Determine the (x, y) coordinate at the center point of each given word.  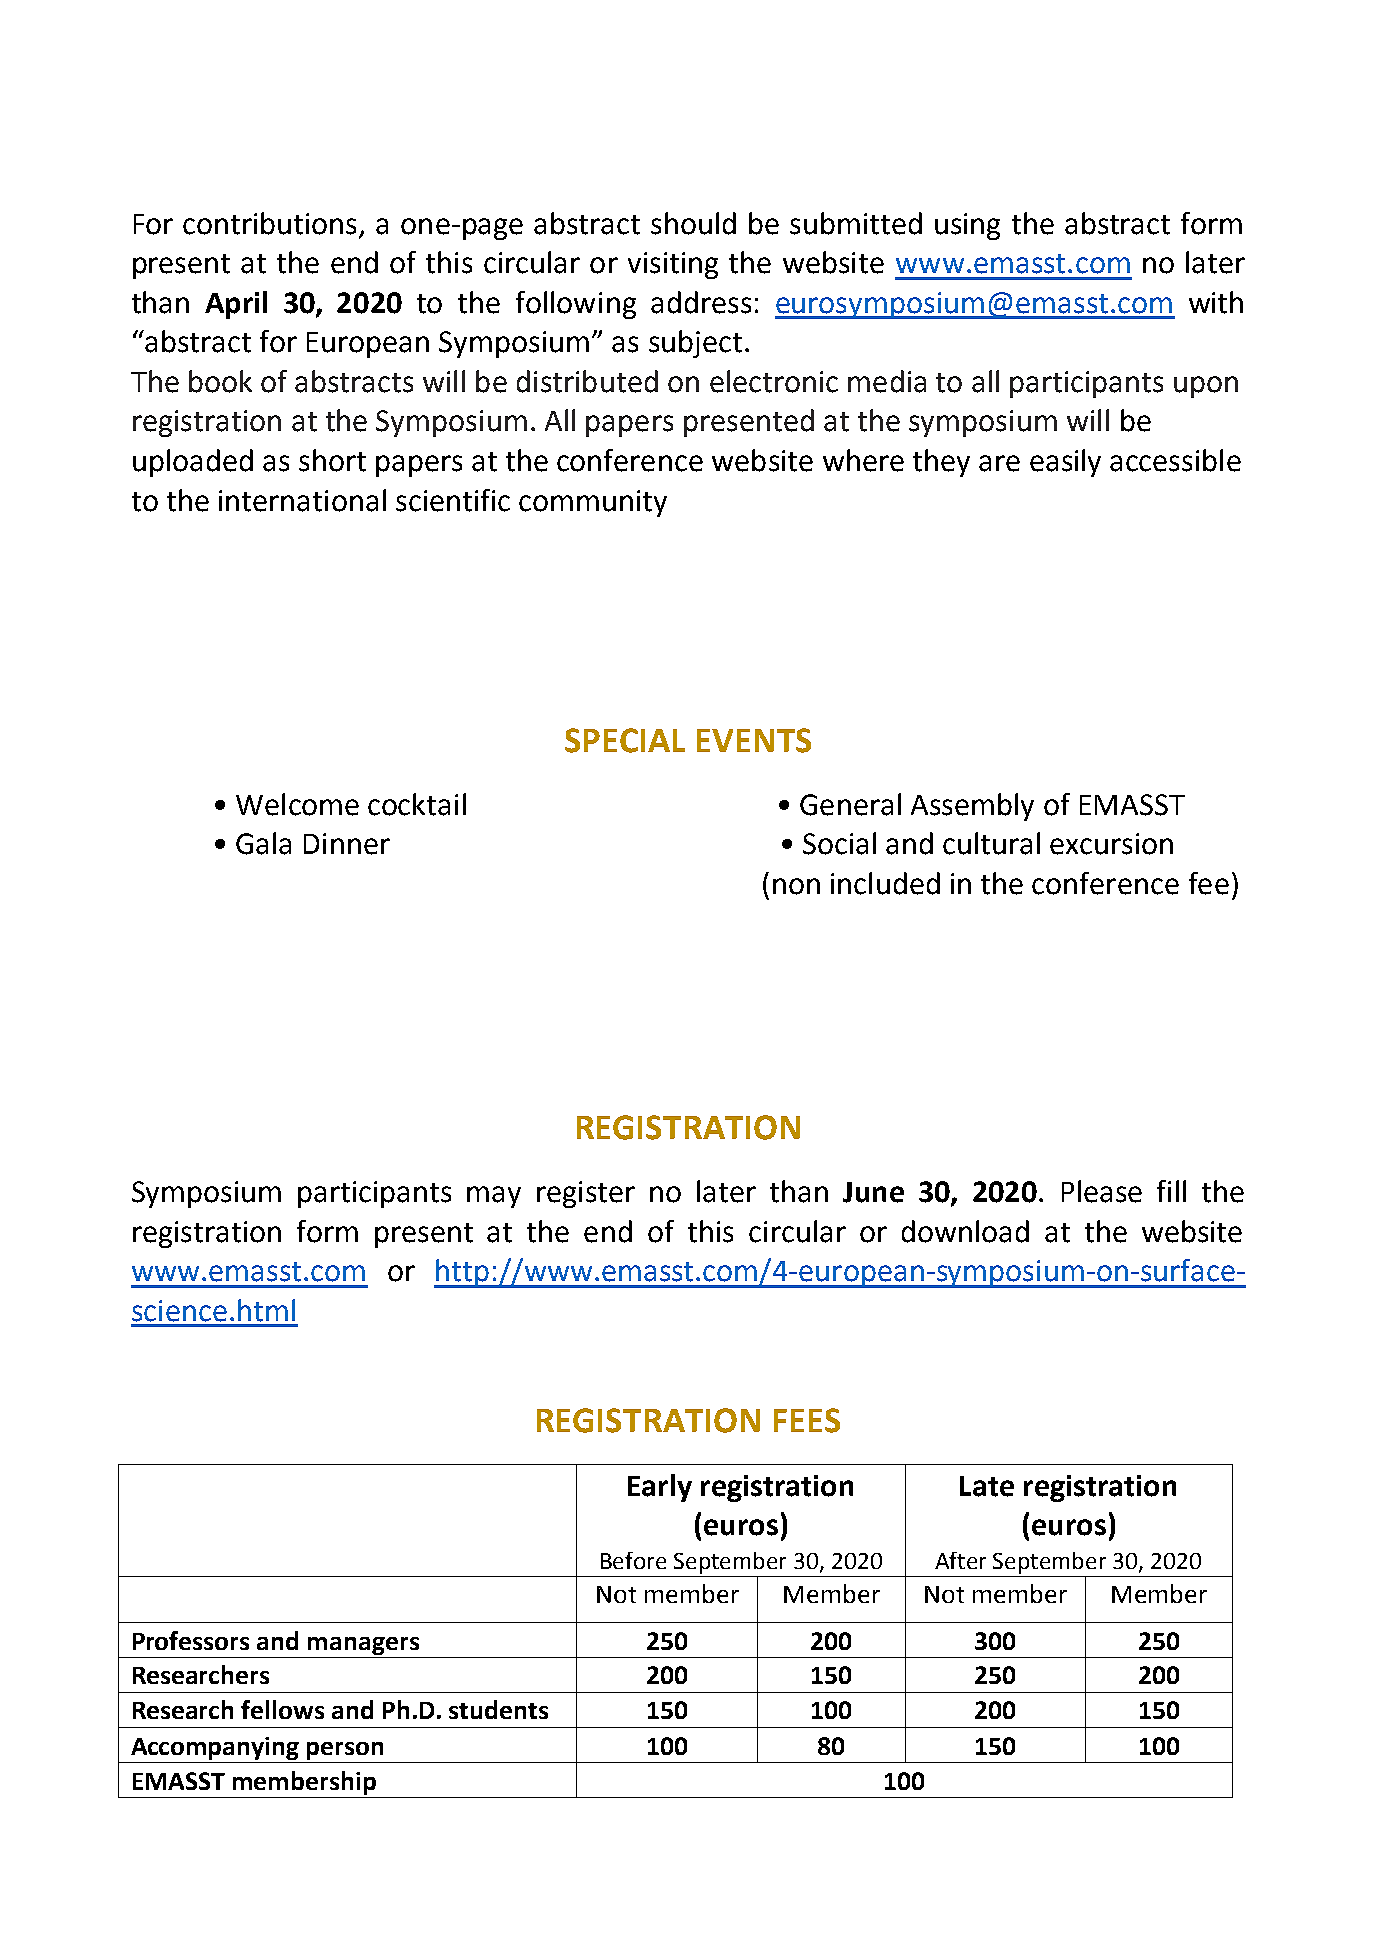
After (960, 1560)
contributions (271, 224)
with (1216, 302)
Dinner (347, 844)
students (498, 1709)
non (796, 886)
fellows (282, 1709)
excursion (1111, 844)
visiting (673, 265)
